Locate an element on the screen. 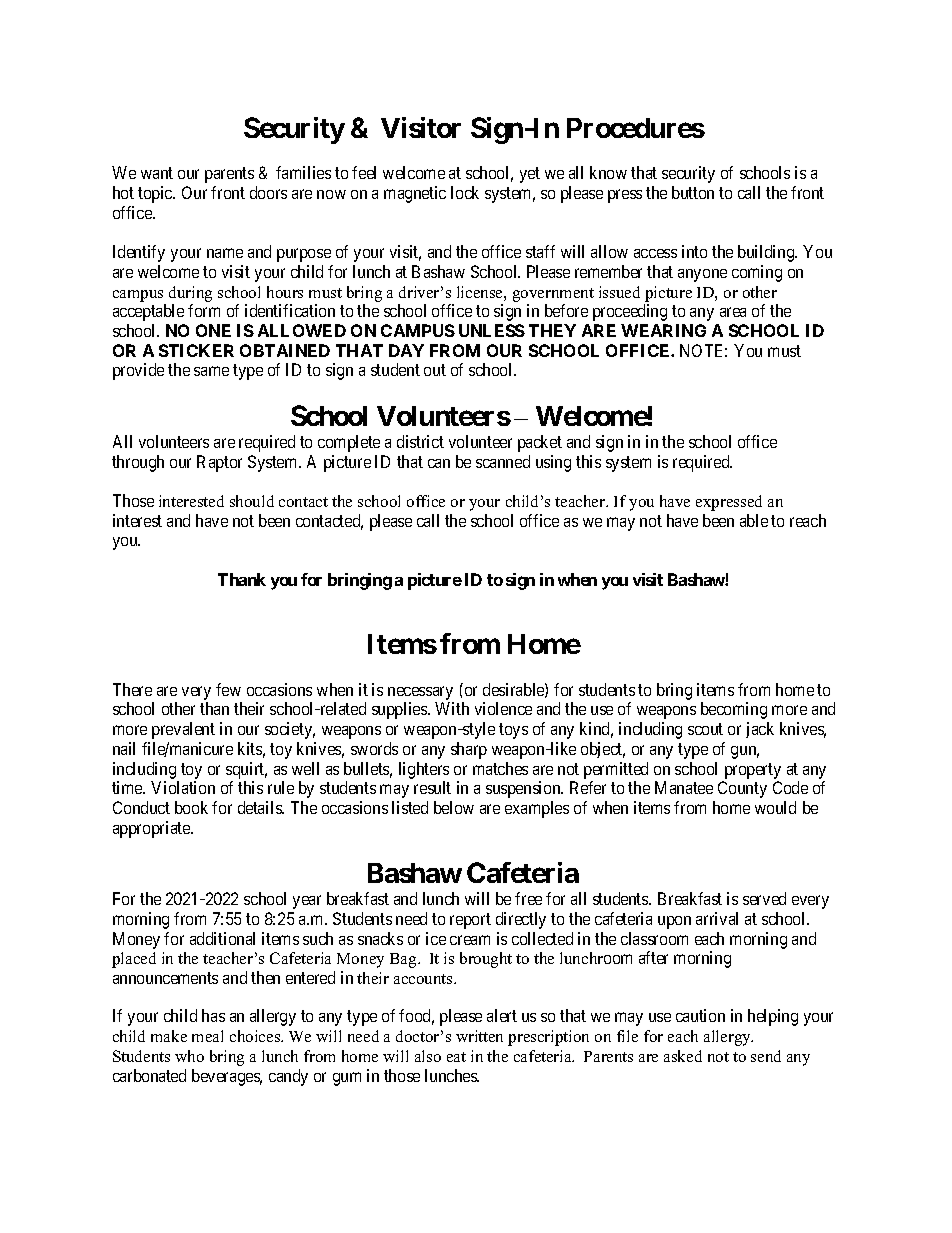 The height and width of the screenshot is (1233, 952). scout is located at coordinates (705, 729).
